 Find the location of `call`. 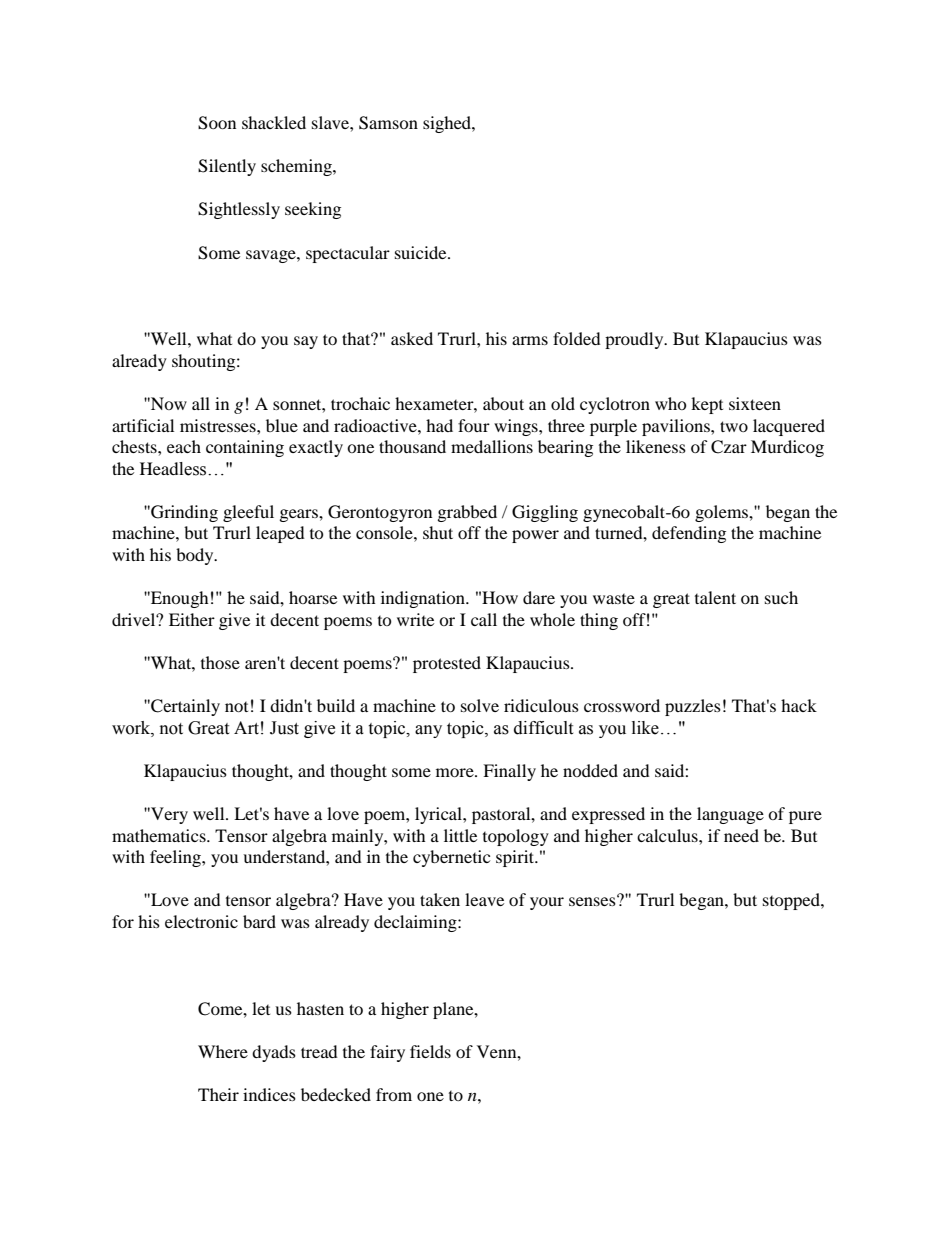

call is located at coordinates (484, 619).
